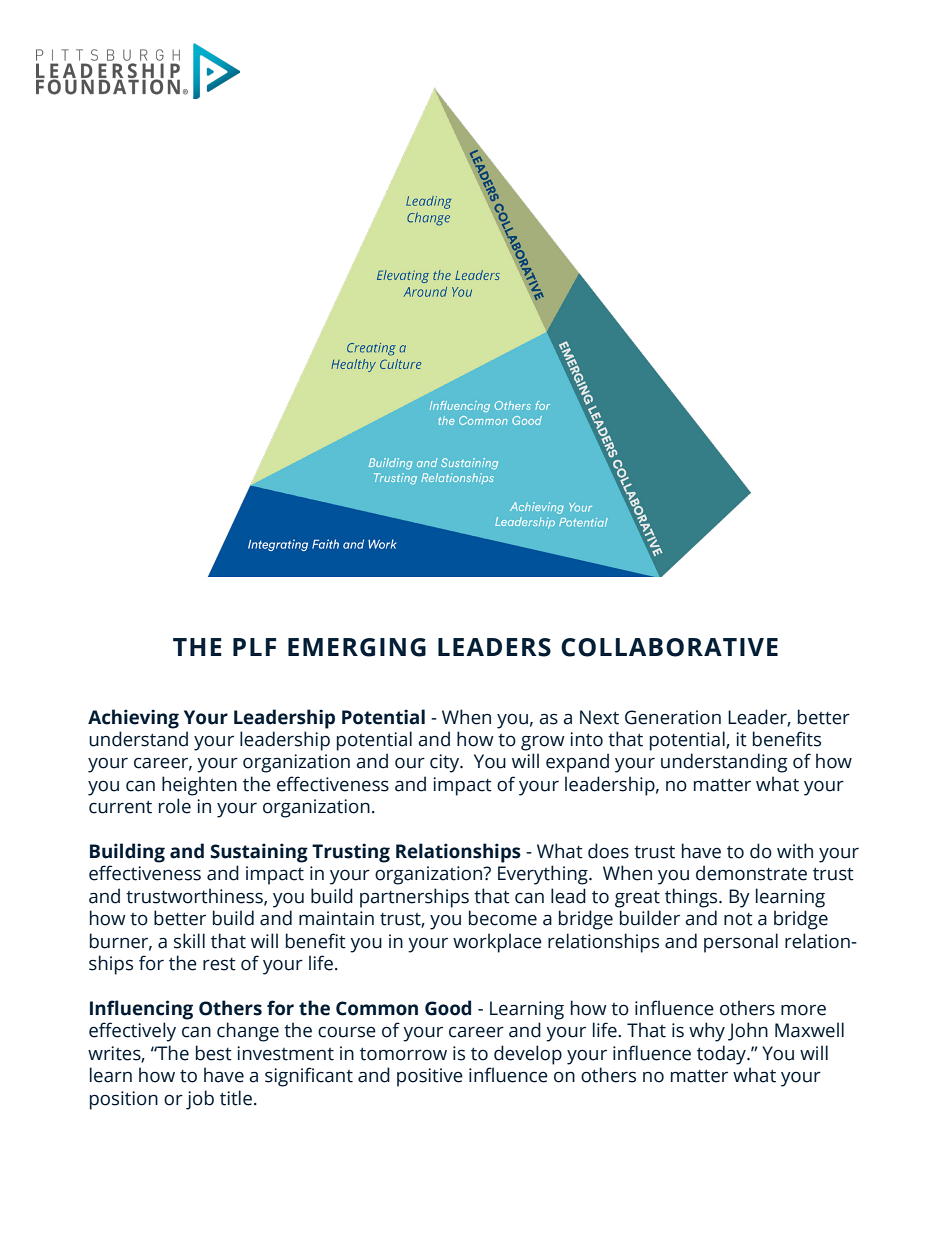  What do you see at coordinates (200, 1100) in the page?
I see `job` at bounding box center [200, 1100].
